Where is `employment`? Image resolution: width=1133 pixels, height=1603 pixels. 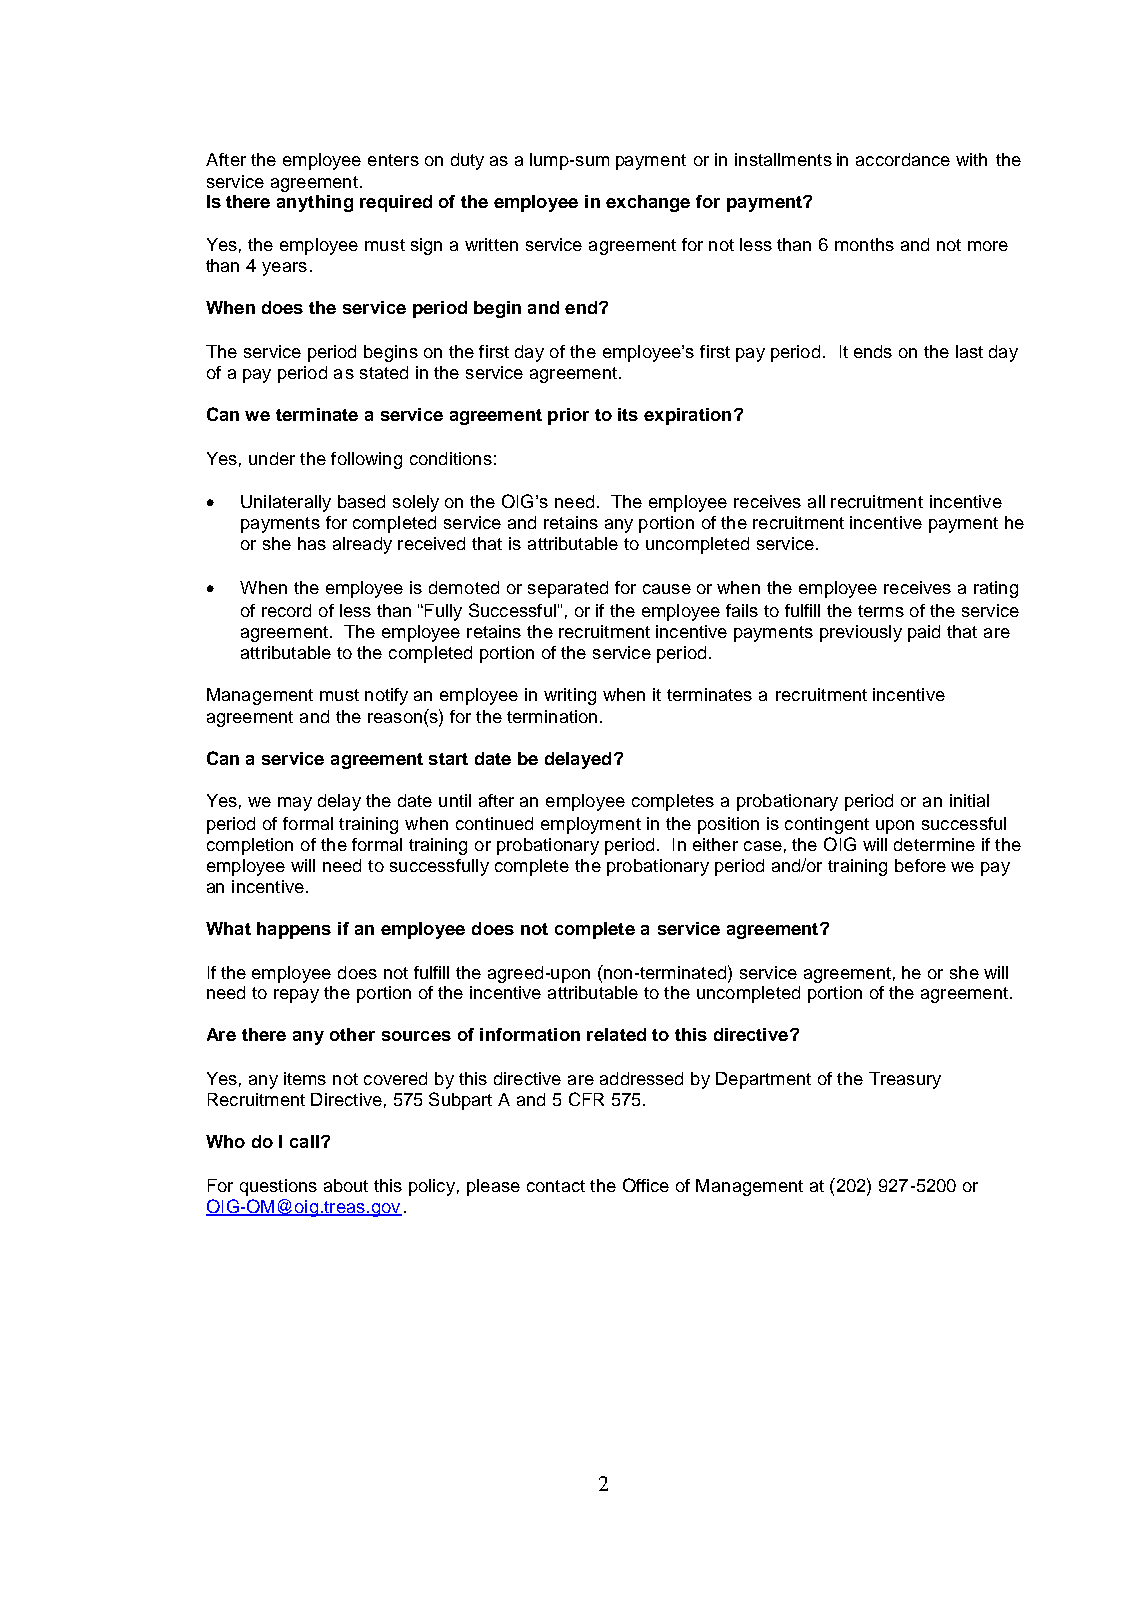 employment is located at coordinates (591, 825).
